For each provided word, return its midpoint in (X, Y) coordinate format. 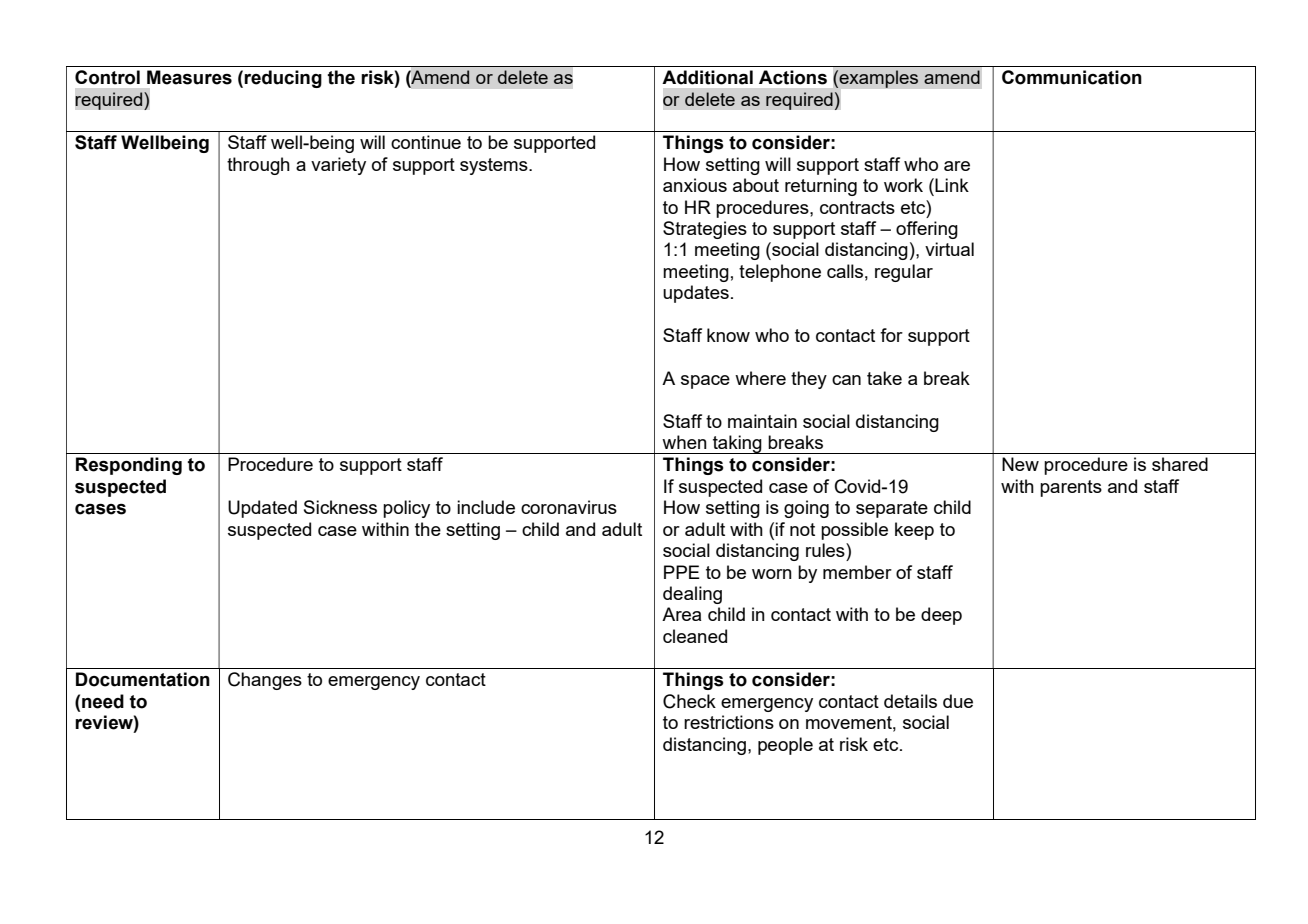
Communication (1072, 77)
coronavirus (569, 507)
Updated (262, 509)
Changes (265, 681)
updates (696, 294)
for (891, 335)
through (258, 166)
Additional (707, 77)
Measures (189, 77)
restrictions (729, 722)
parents (1071, 488)
